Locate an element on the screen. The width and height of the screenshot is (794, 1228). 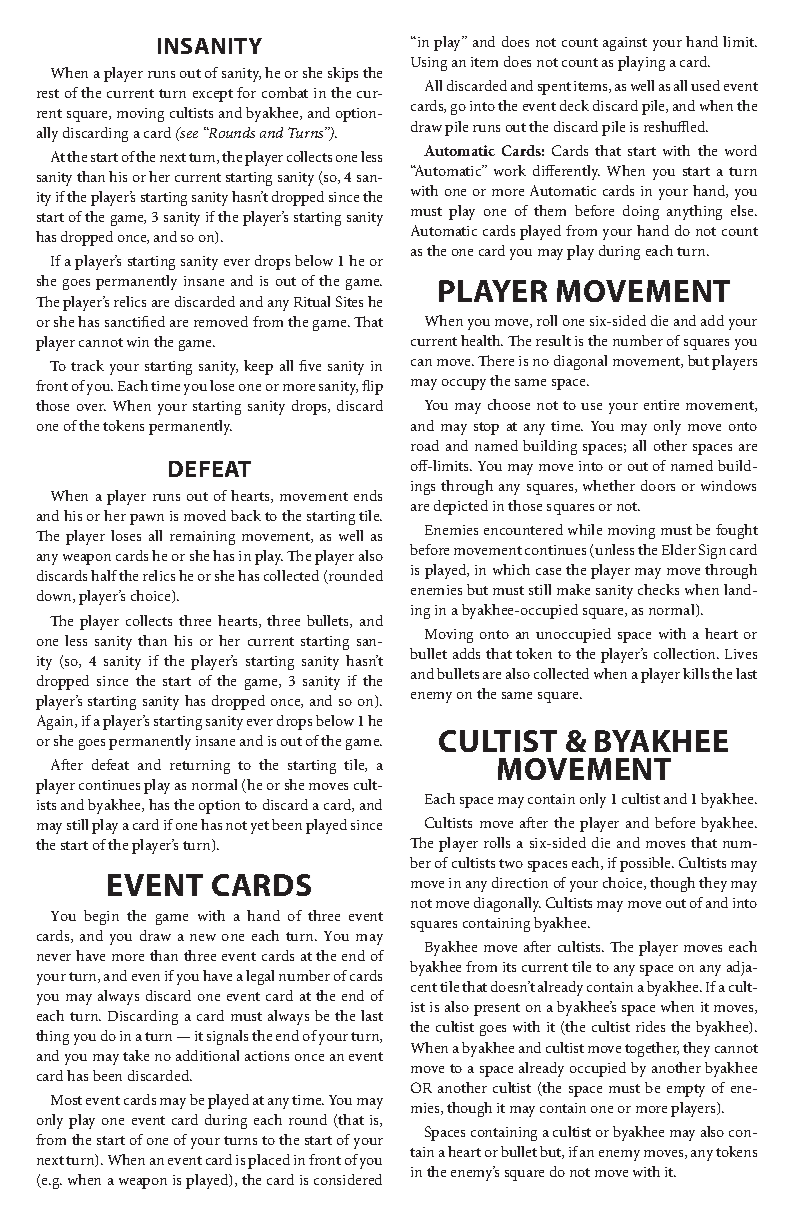
track is located at coordinates (87, 365).
